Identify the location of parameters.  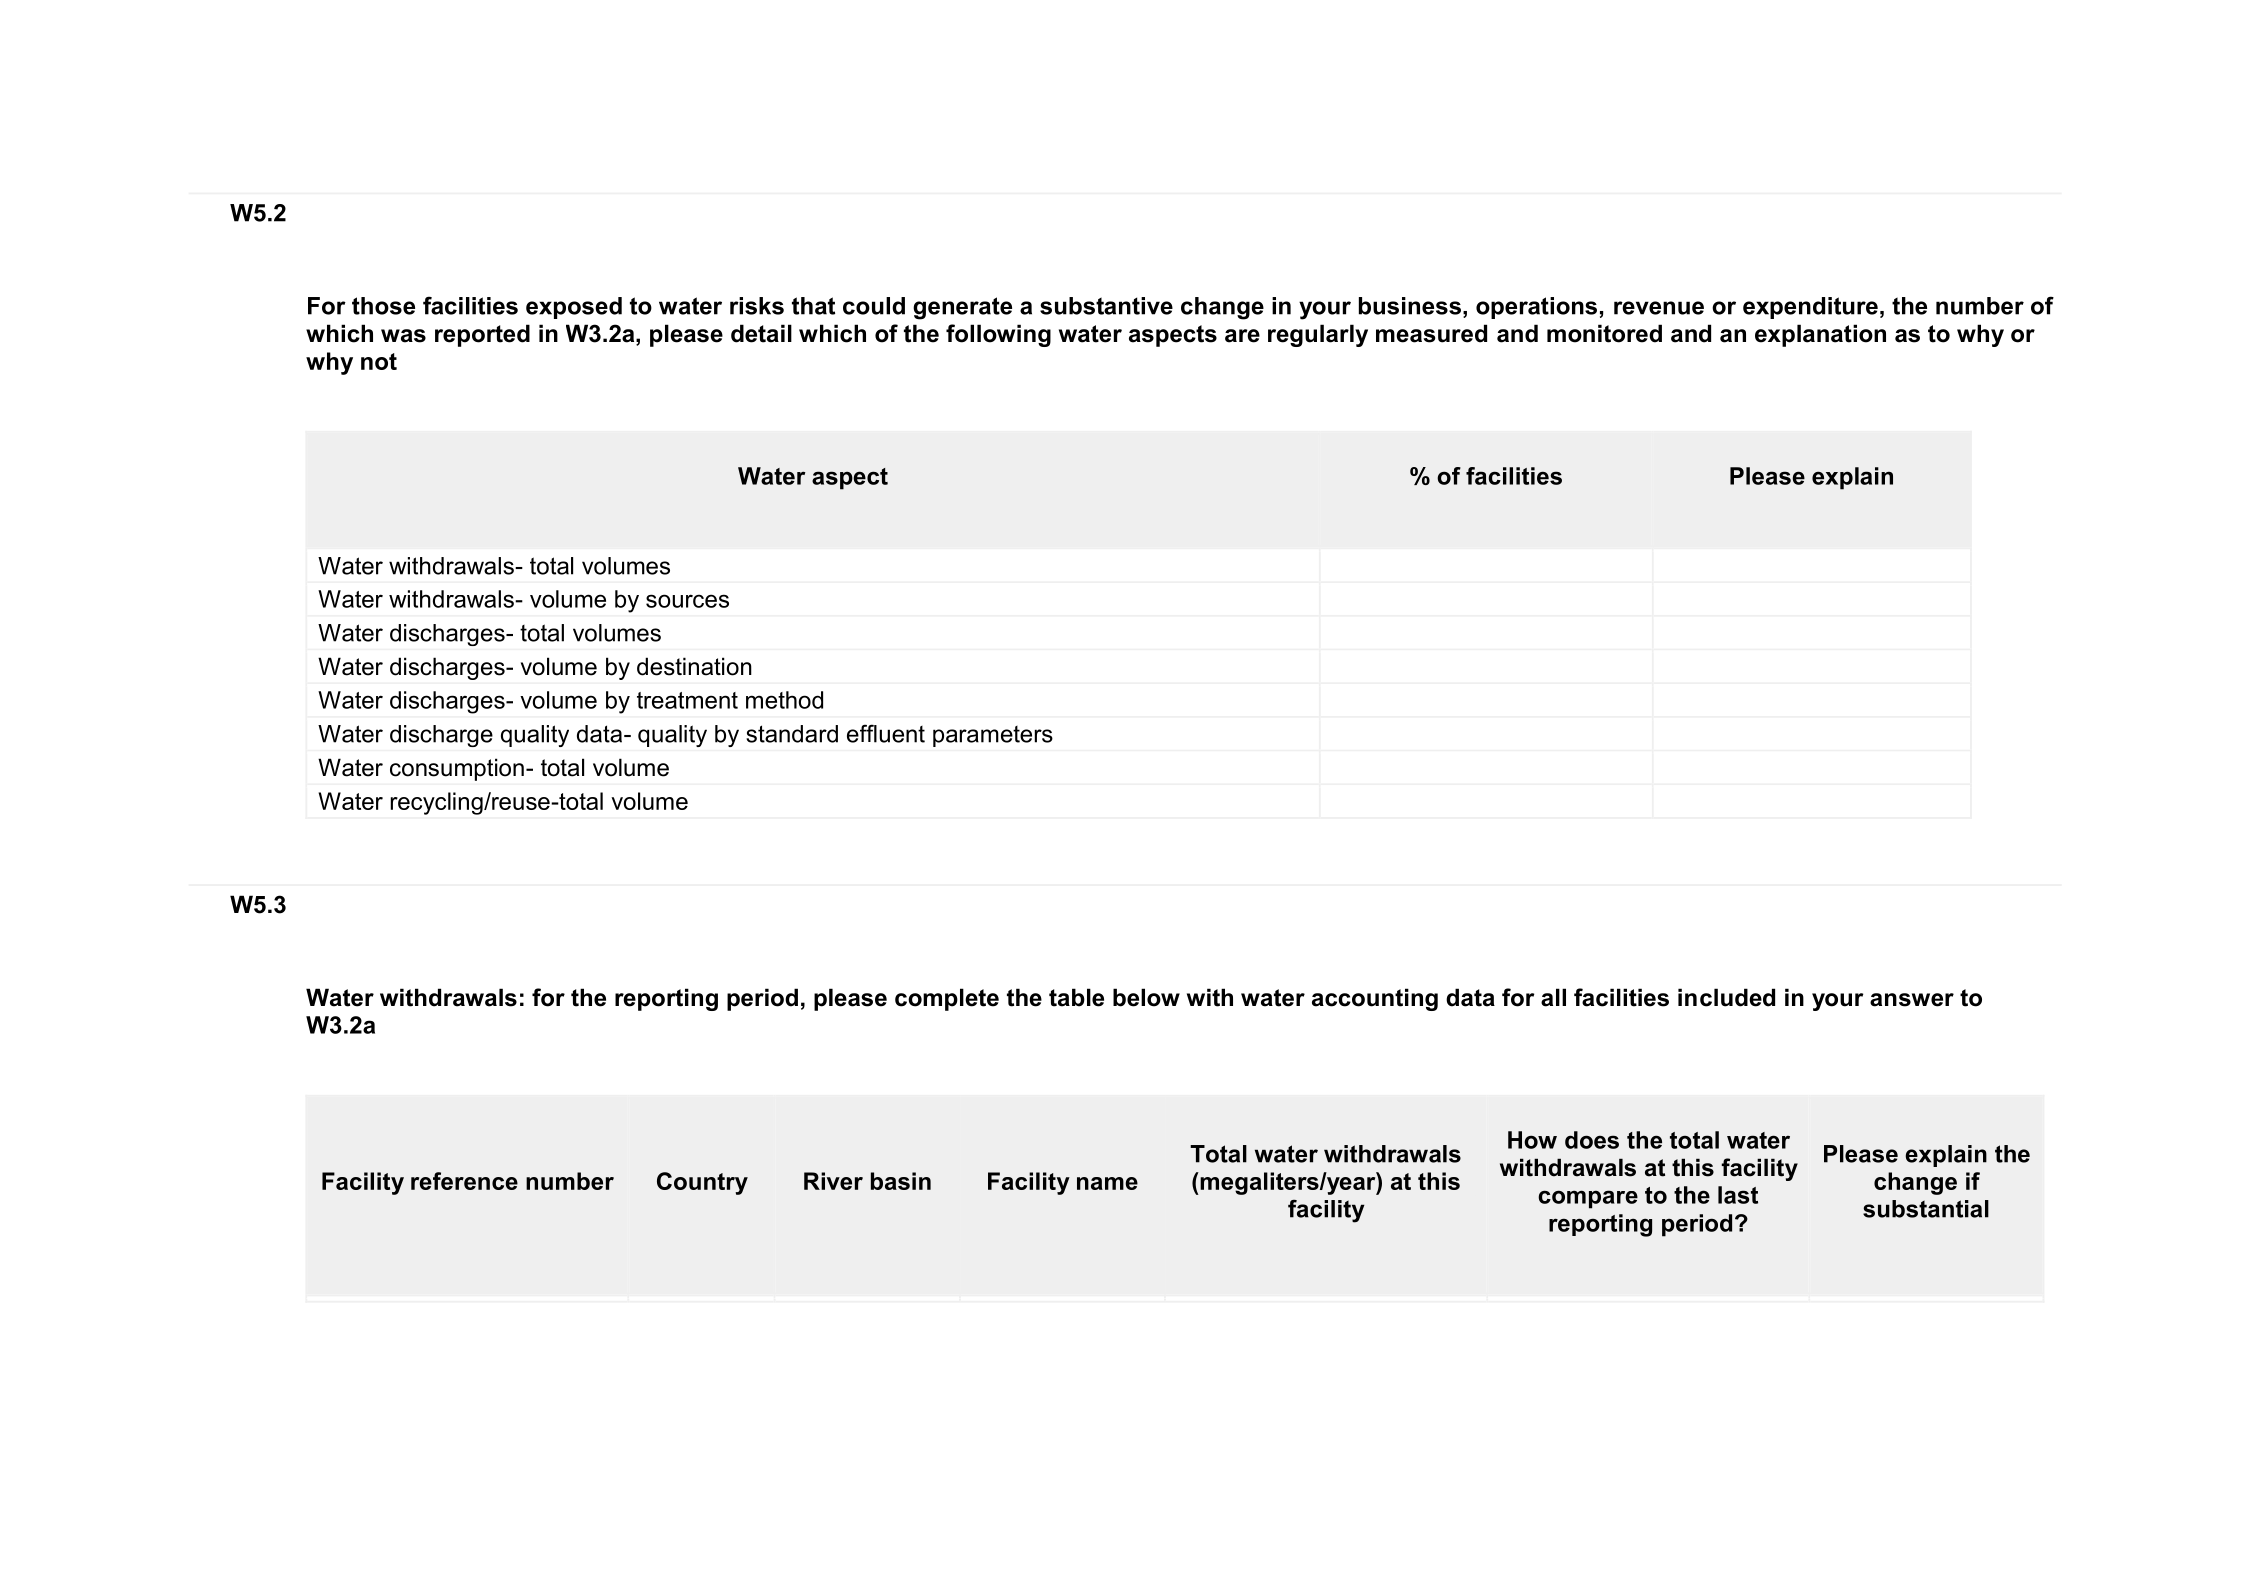
(993, 736).
